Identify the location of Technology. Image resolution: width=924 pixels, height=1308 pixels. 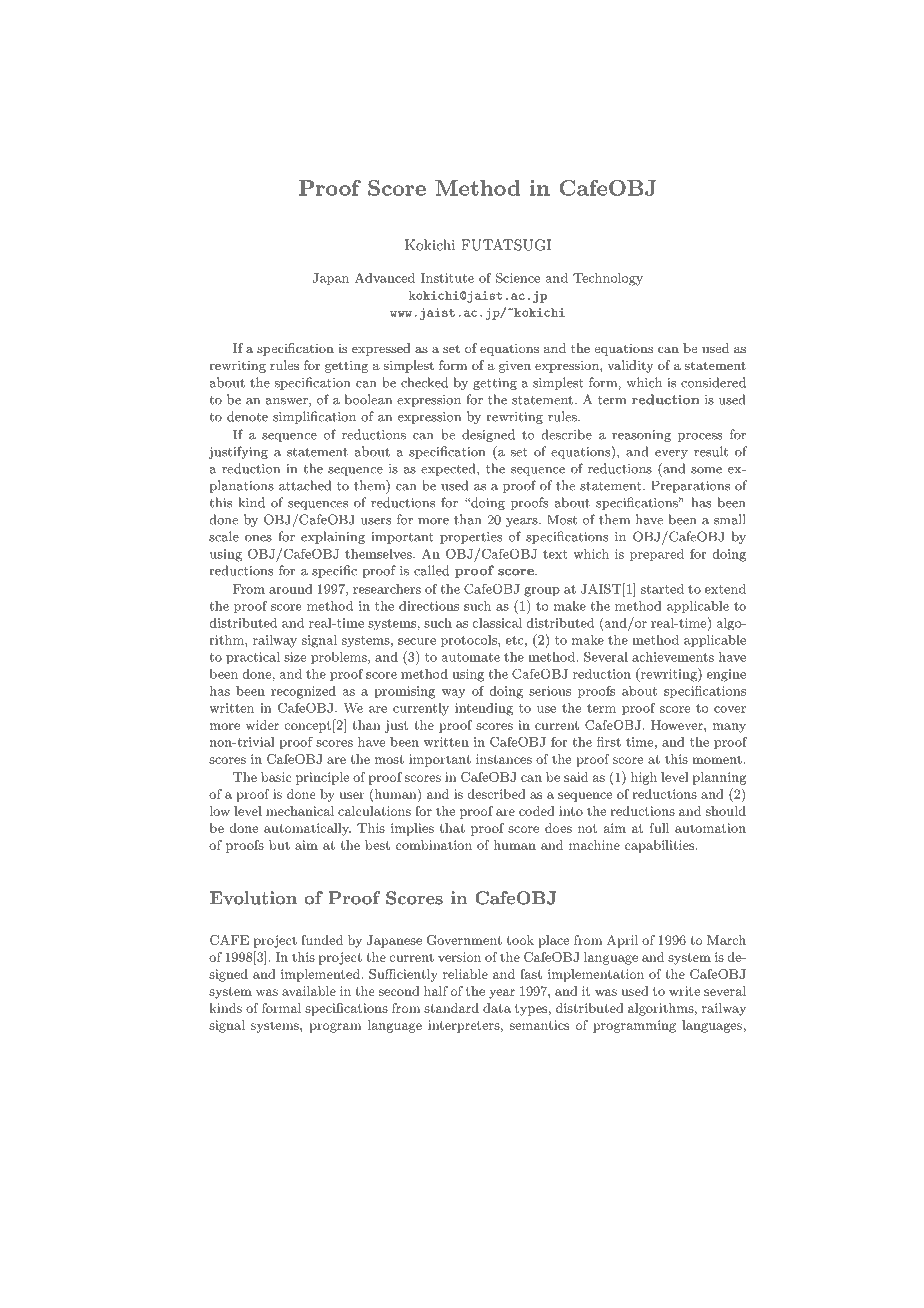
(608, 279).
